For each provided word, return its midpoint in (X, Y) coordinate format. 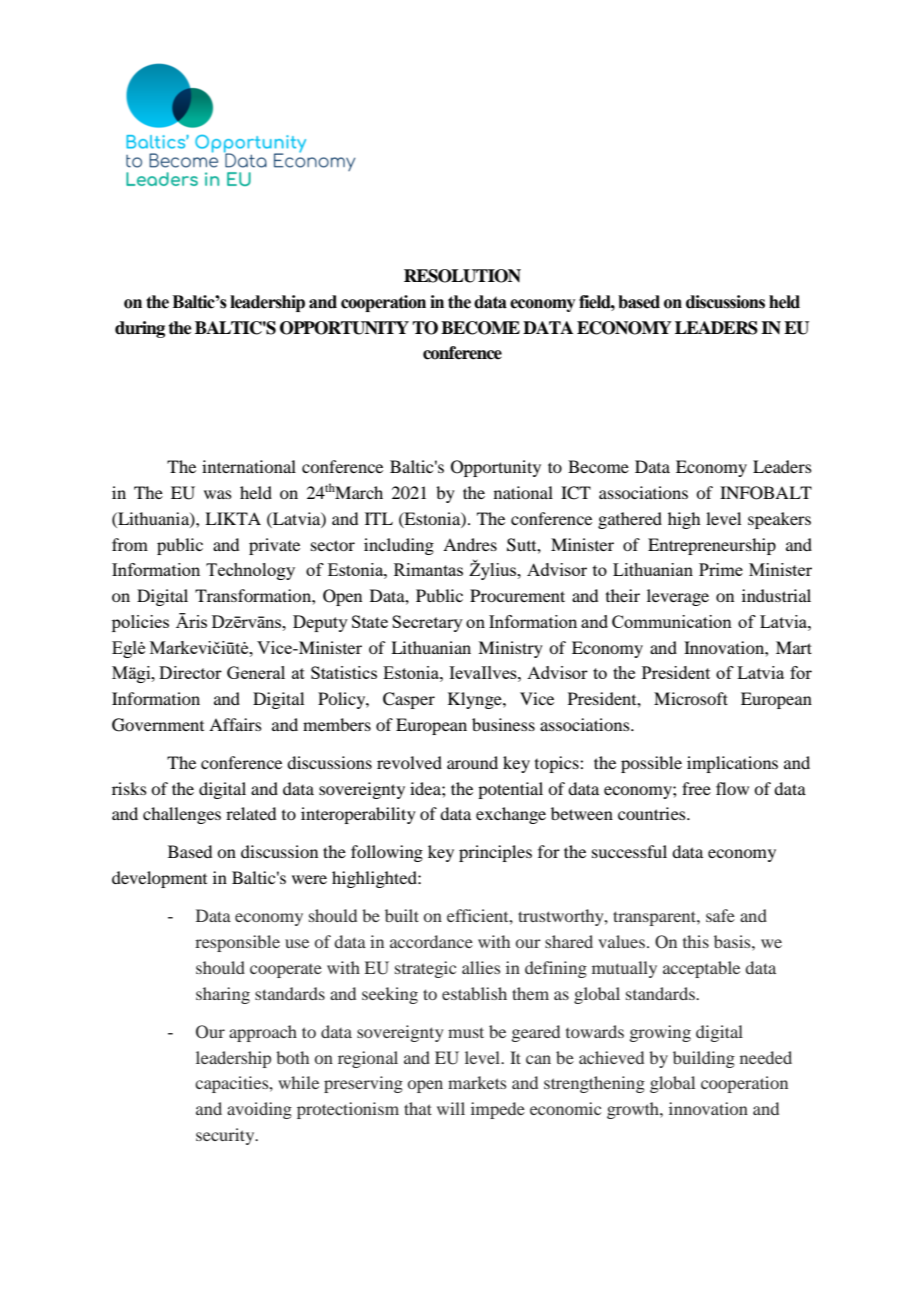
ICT (576, 493)
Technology (250, 571)
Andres (470, 544)
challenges (182, 815)
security (226, 1136)
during (140, 329)
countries (653, 813)
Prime (721, 569)
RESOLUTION (462, 276)
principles (495, 853)
